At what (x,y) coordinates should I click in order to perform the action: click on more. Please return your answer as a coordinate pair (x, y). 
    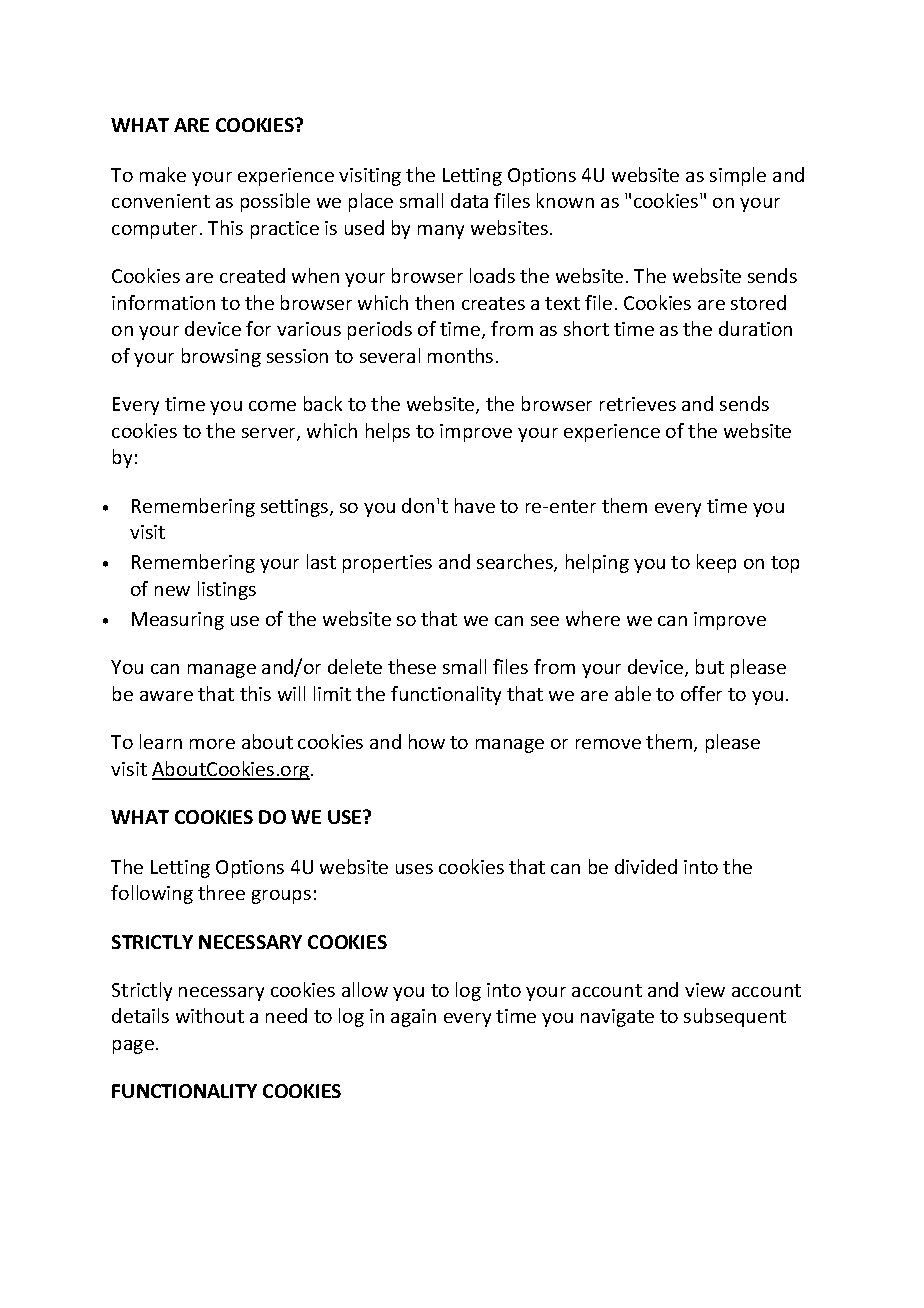
    Looking at the image, I should click on (212, 744).
